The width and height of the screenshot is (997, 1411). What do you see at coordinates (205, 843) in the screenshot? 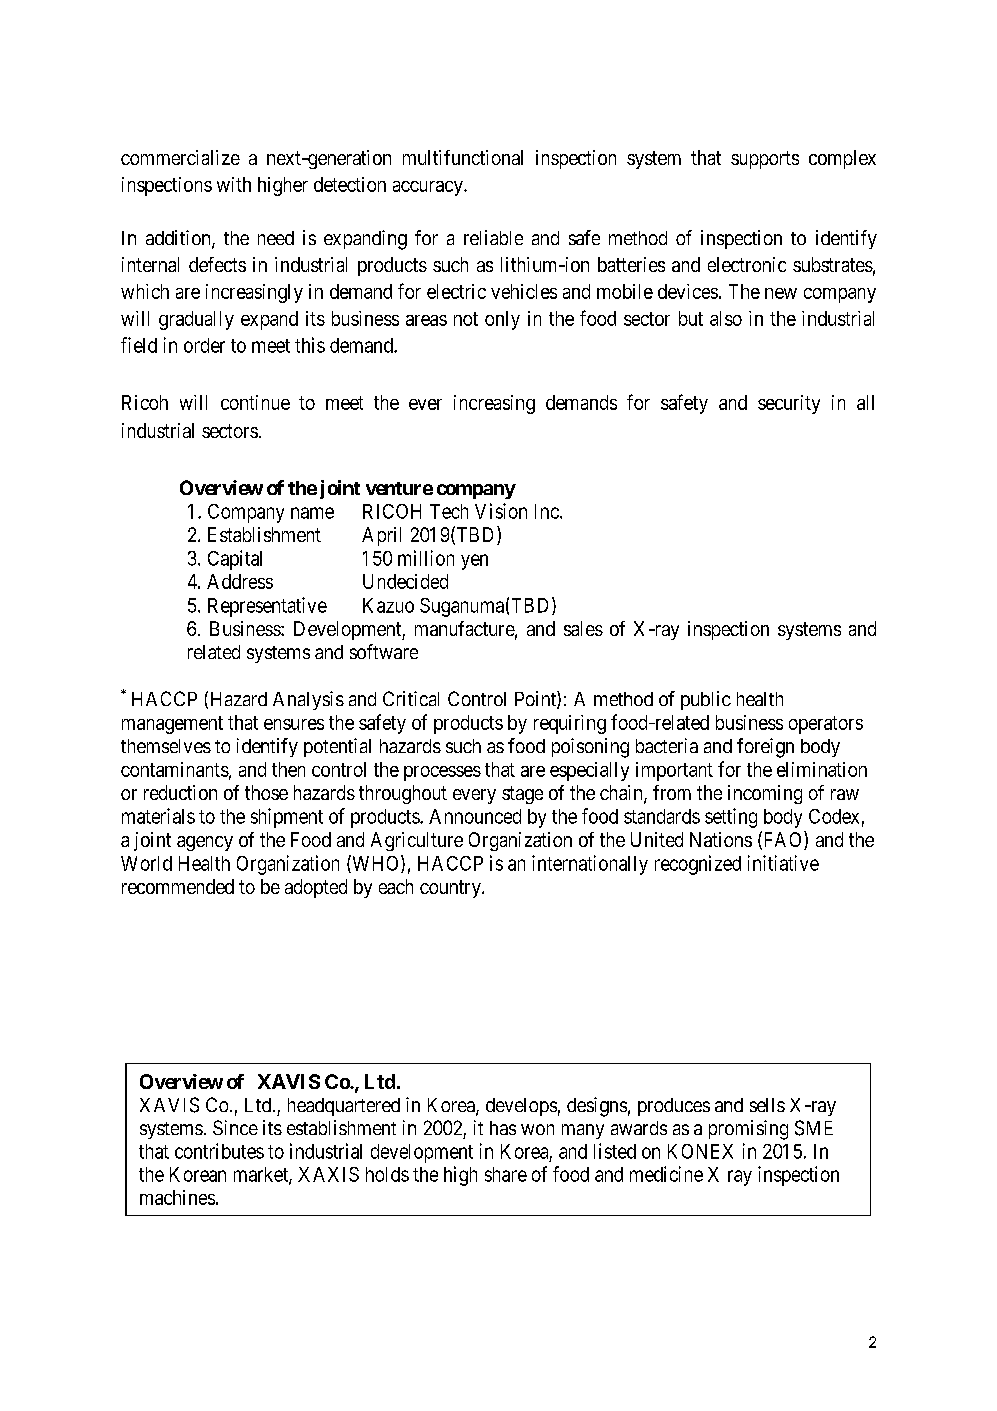
I see `agency` at bounding box center [205, 843].
